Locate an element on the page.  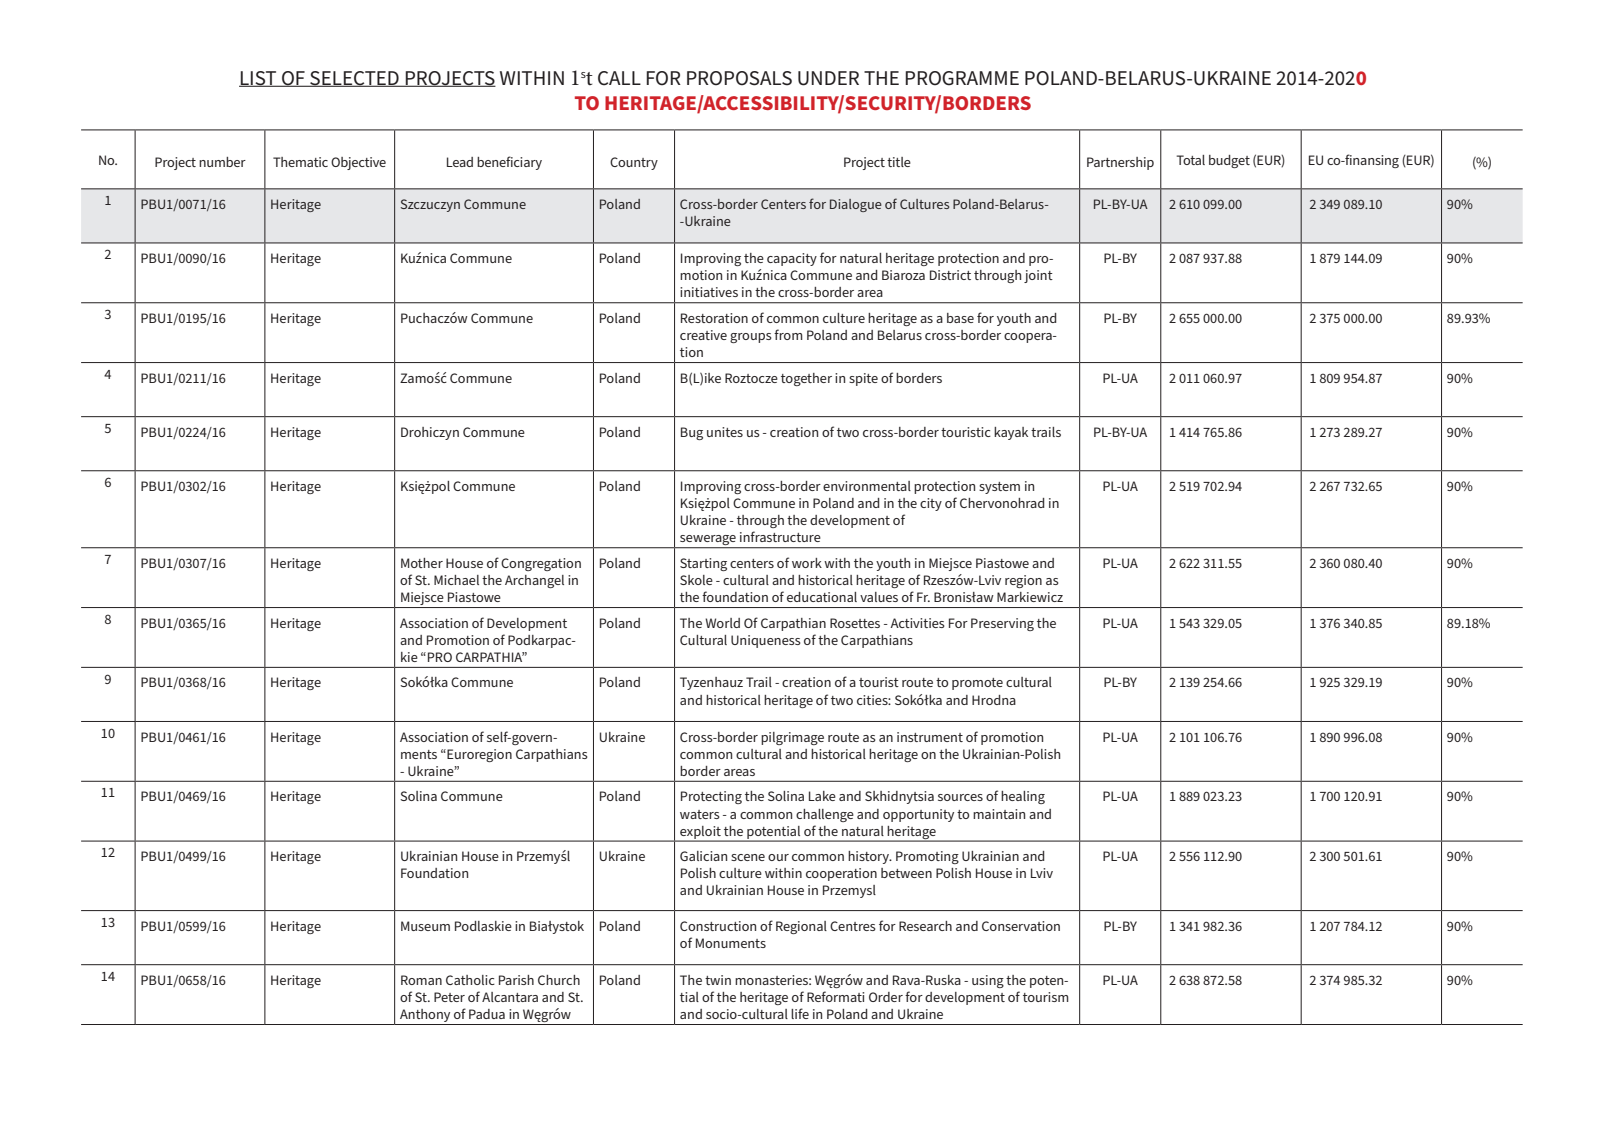
Roman is located at coordinates (421, 980).
